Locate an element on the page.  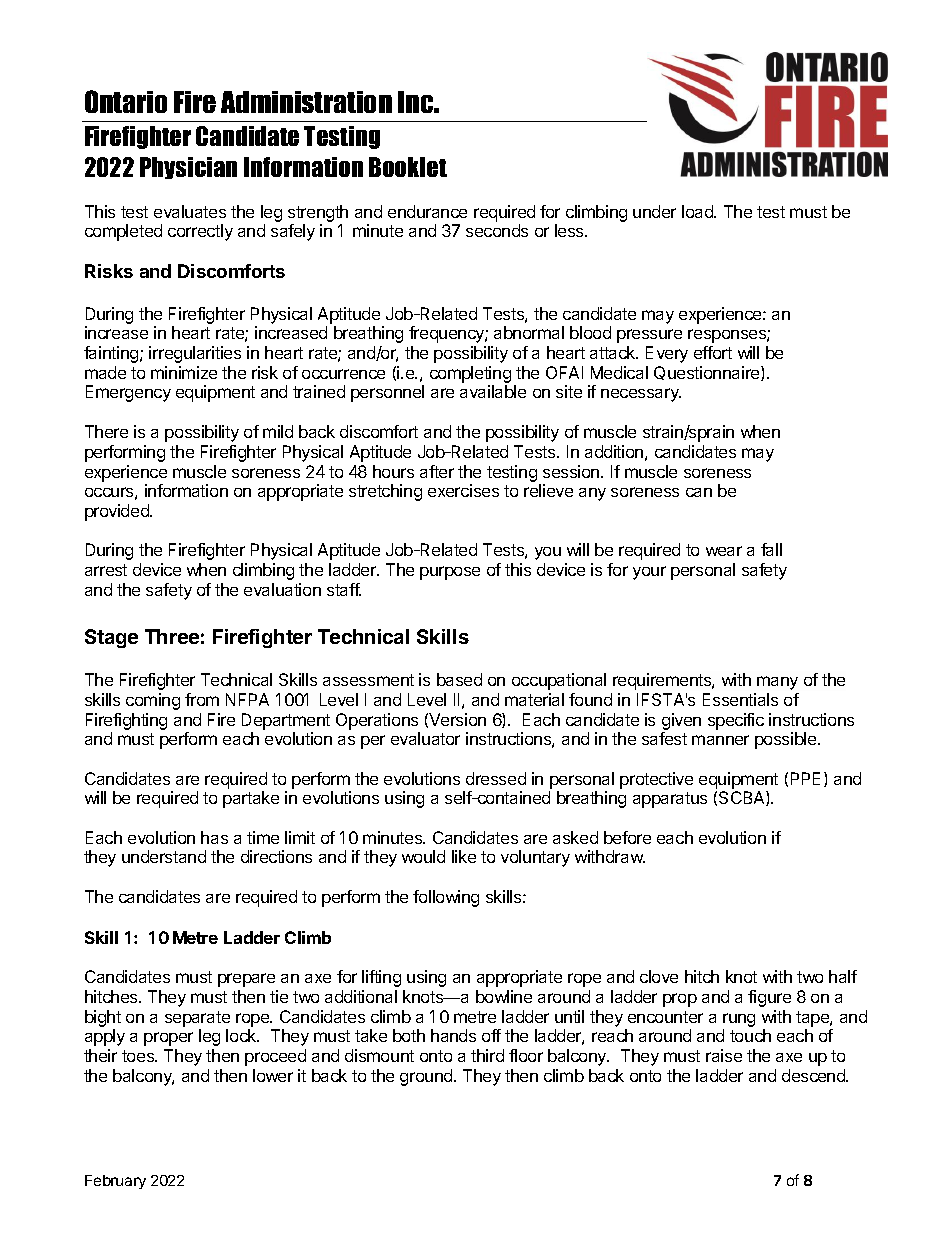
based is located at coordinates (459, 679).
